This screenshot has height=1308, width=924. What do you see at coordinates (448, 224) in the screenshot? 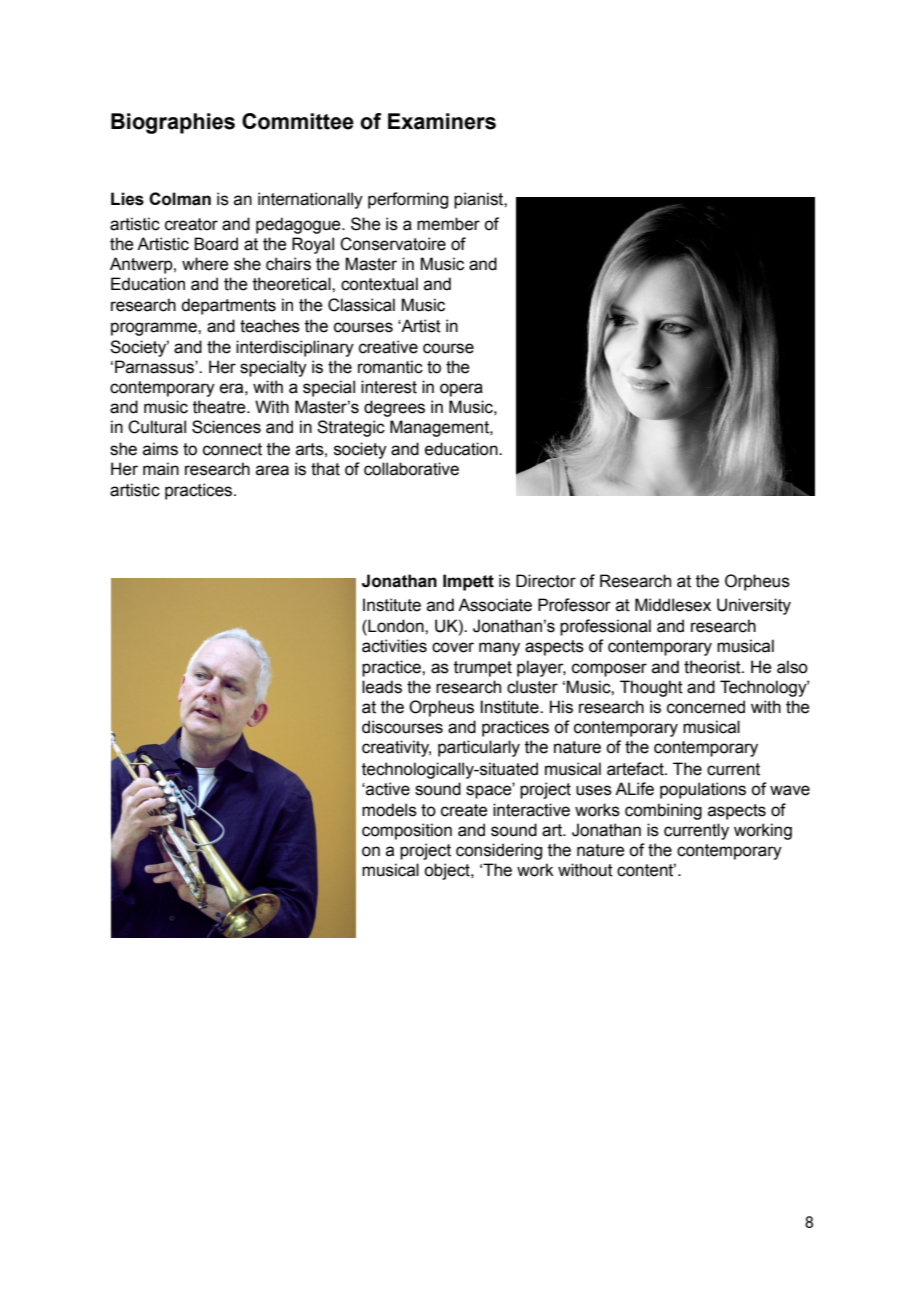
I see `member` at bounding box center [448, 224].
